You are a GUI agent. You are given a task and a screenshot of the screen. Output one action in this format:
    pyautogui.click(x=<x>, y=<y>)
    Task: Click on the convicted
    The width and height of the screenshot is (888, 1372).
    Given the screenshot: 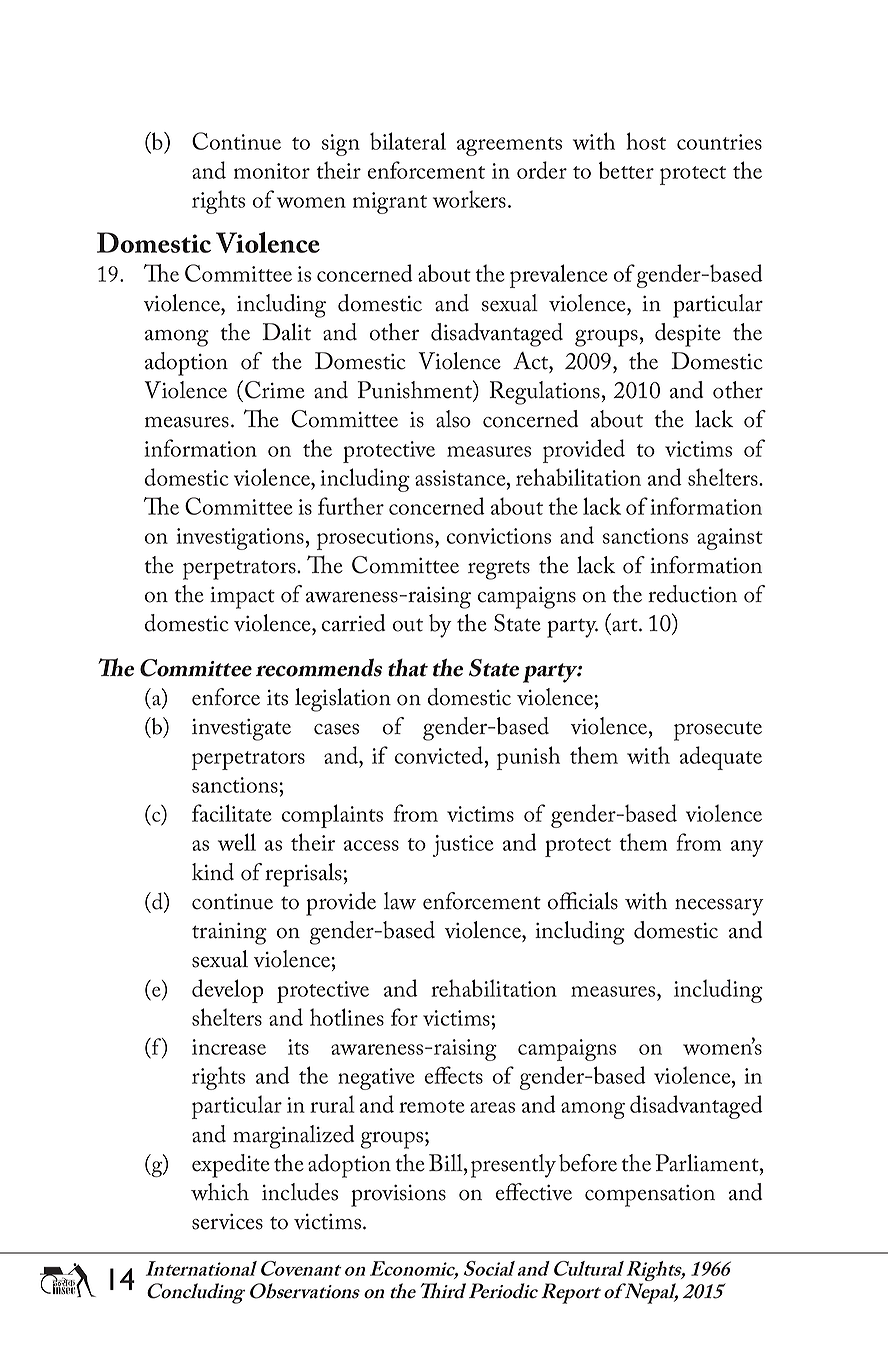 What is the action you would take?
    pyautogui.click(x=440, y=755)
